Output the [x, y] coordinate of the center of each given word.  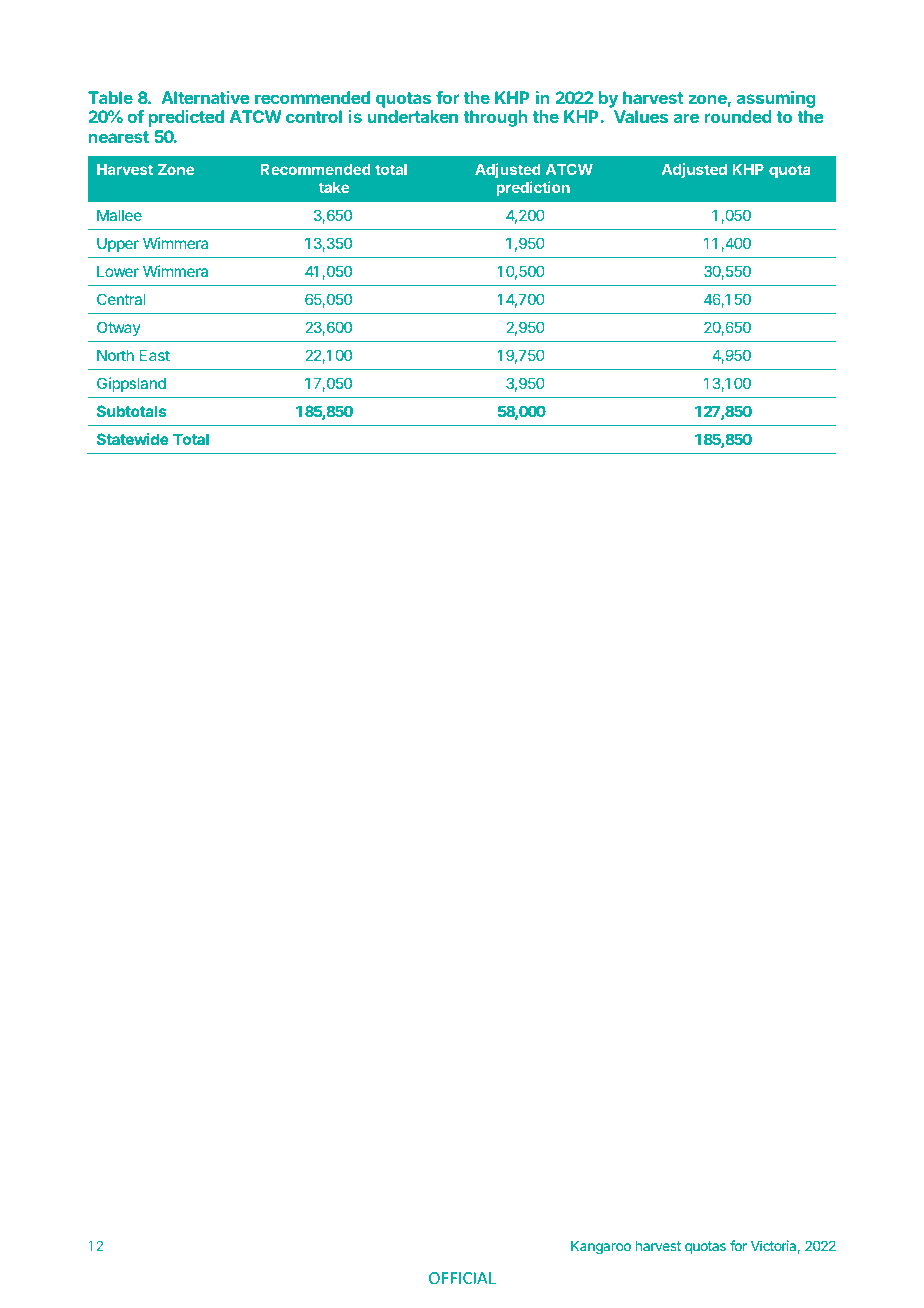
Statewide [133, 439]
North [115, 355]
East [155, 355]
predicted [186, 118]
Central [121, 299]
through [495, 118]
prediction [533, 188]
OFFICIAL [462, 1278]
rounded [738, 116]
